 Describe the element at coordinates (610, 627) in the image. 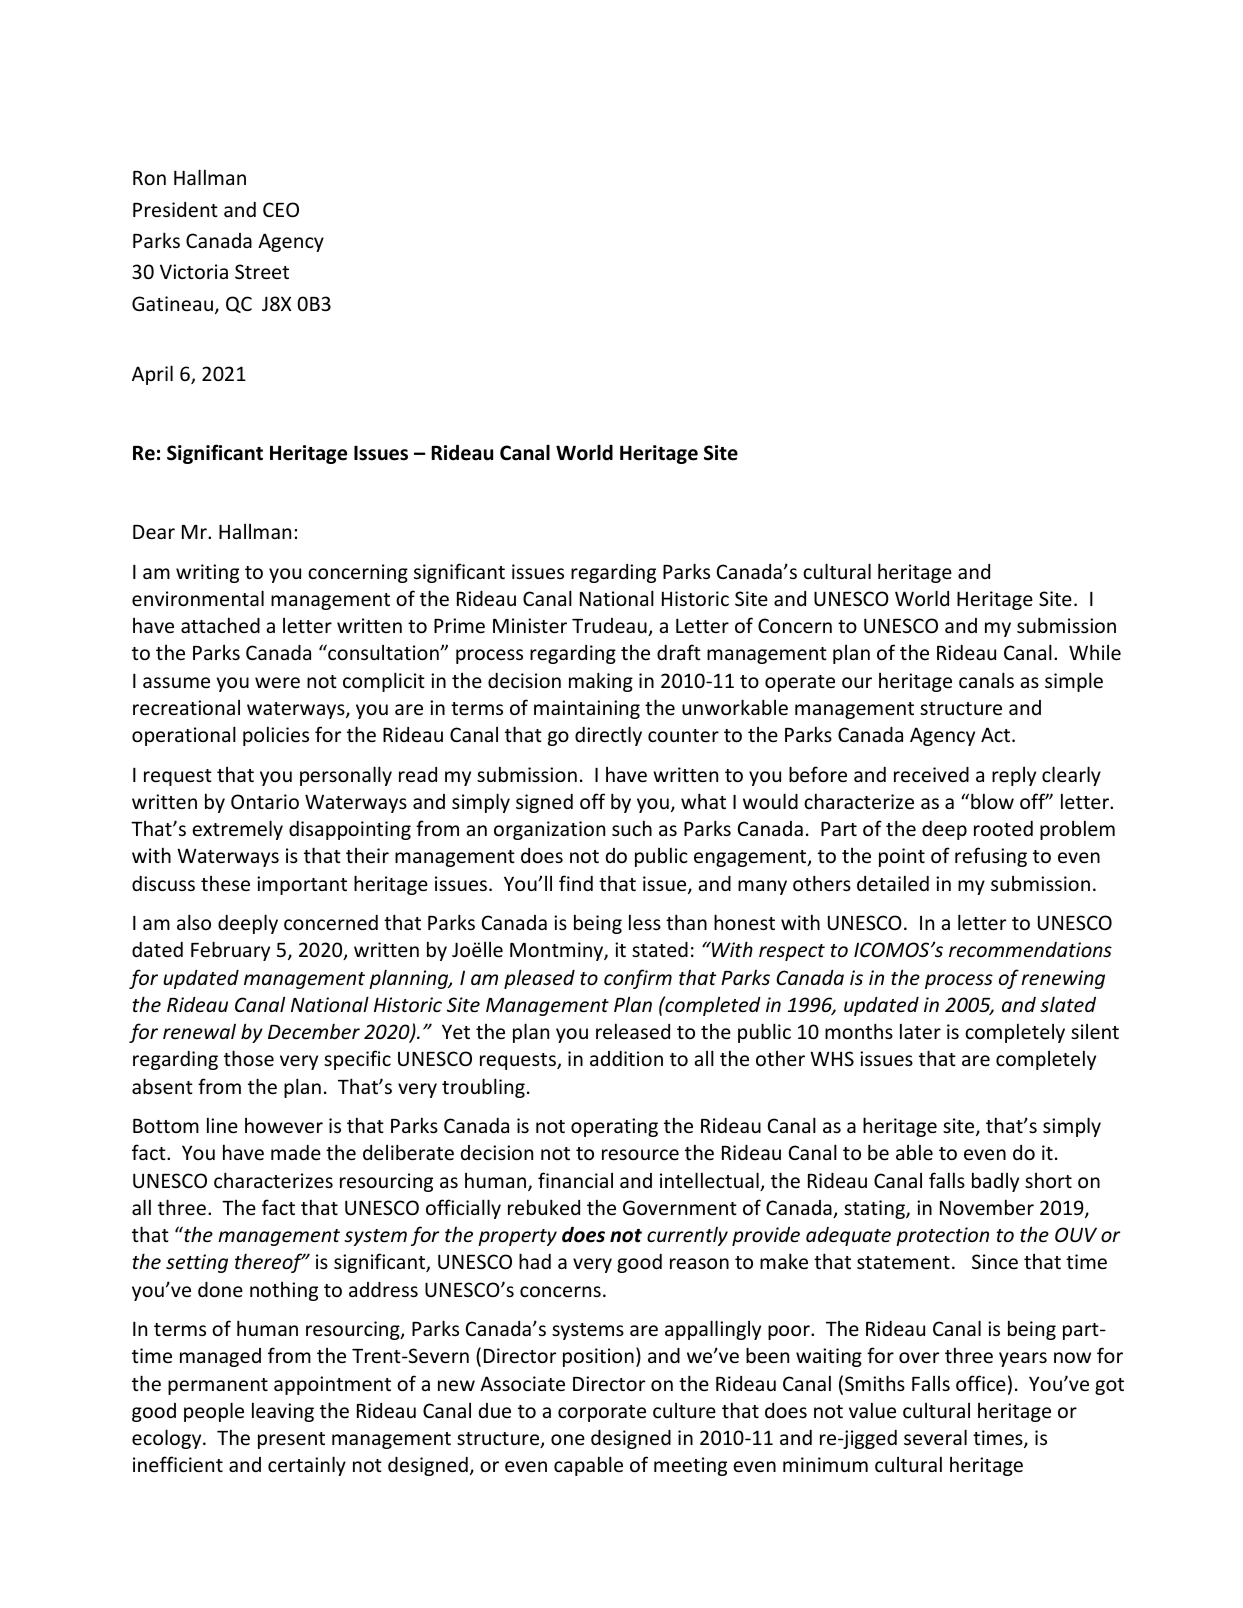

I see `Trudeau` at that location.
